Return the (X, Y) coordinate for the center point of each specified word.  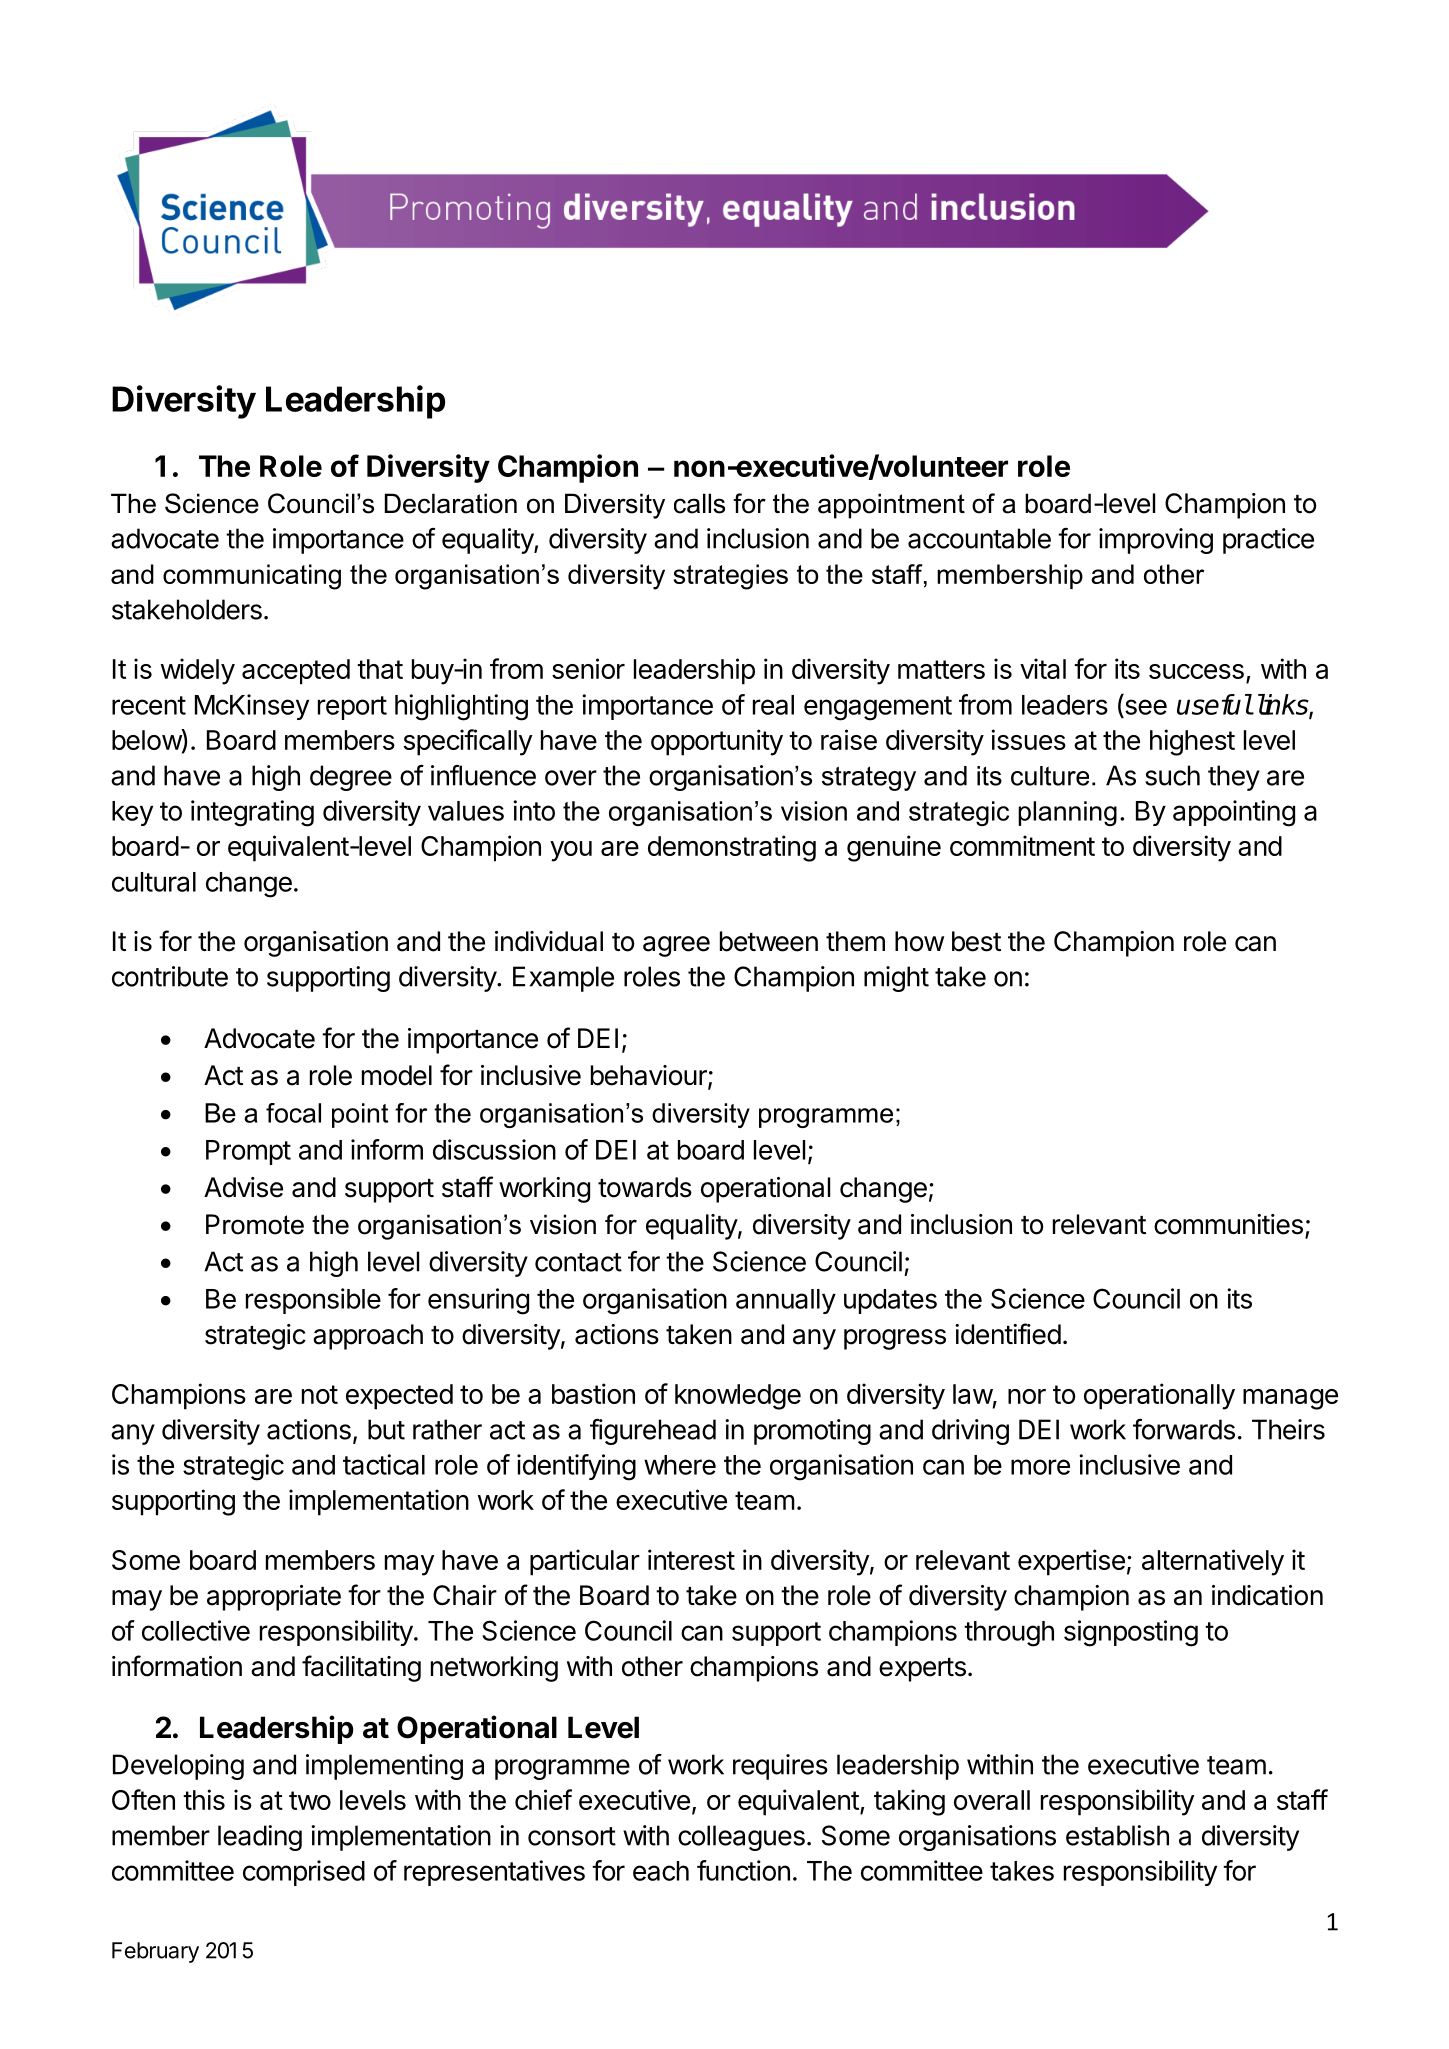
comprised (304, 1873)
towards (645, 1187)
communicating (252, 577)
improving (1156, 541)
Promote (255, 1224)
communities (1228, 1224)
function (743, 1870)
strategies (731, 577)
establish (1117, 1835)
